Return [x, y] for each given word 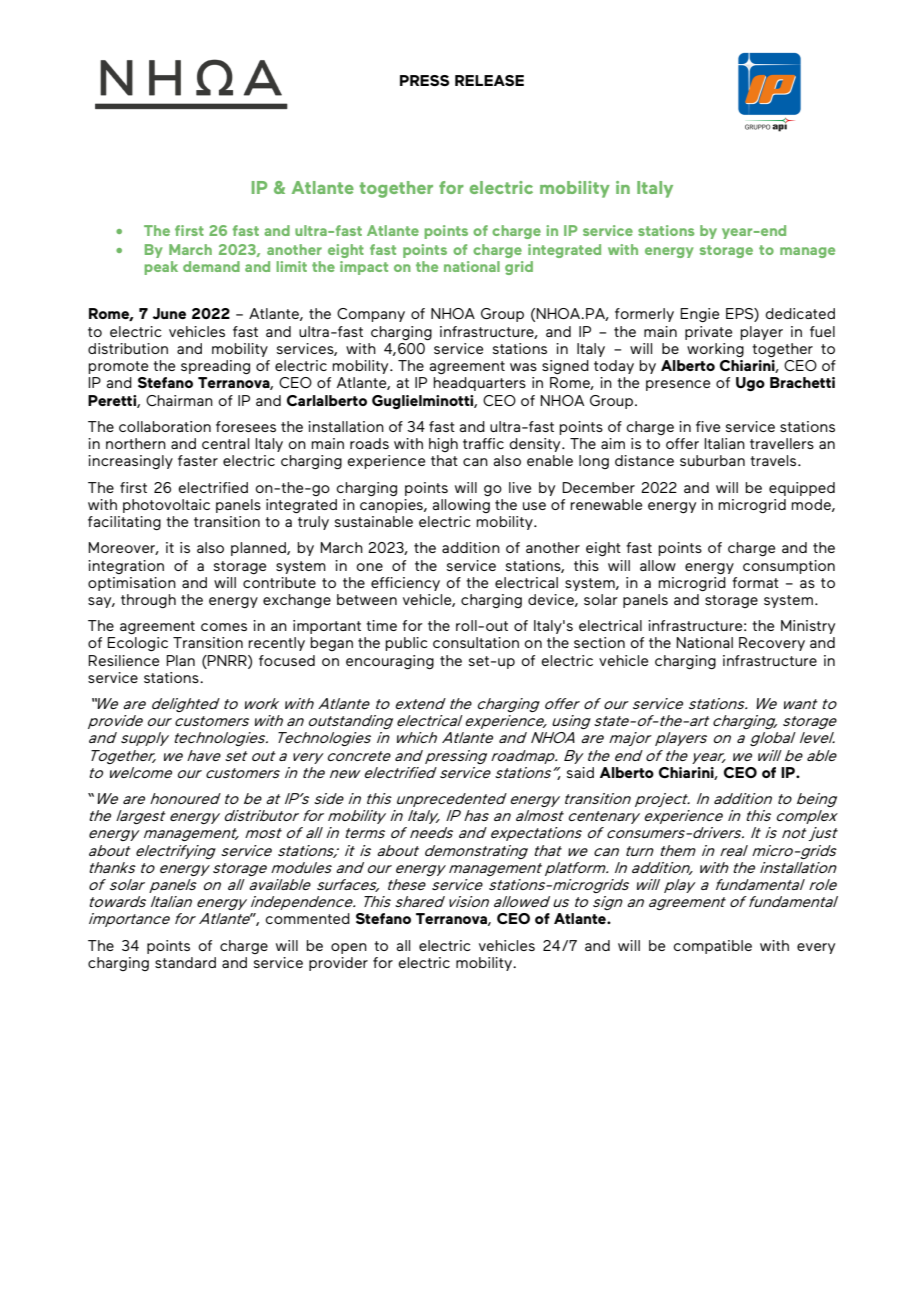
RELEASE [489, 80]
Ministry [808, 627]
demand [211, 266]
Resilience [123, 660]
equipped [802, 489]
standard [185, 962]
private [708, 333]
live [520, 487]
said [580, 772]
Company [371, 315]
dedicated [800, 313]
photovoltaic [166, 506]
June [169, 313]
